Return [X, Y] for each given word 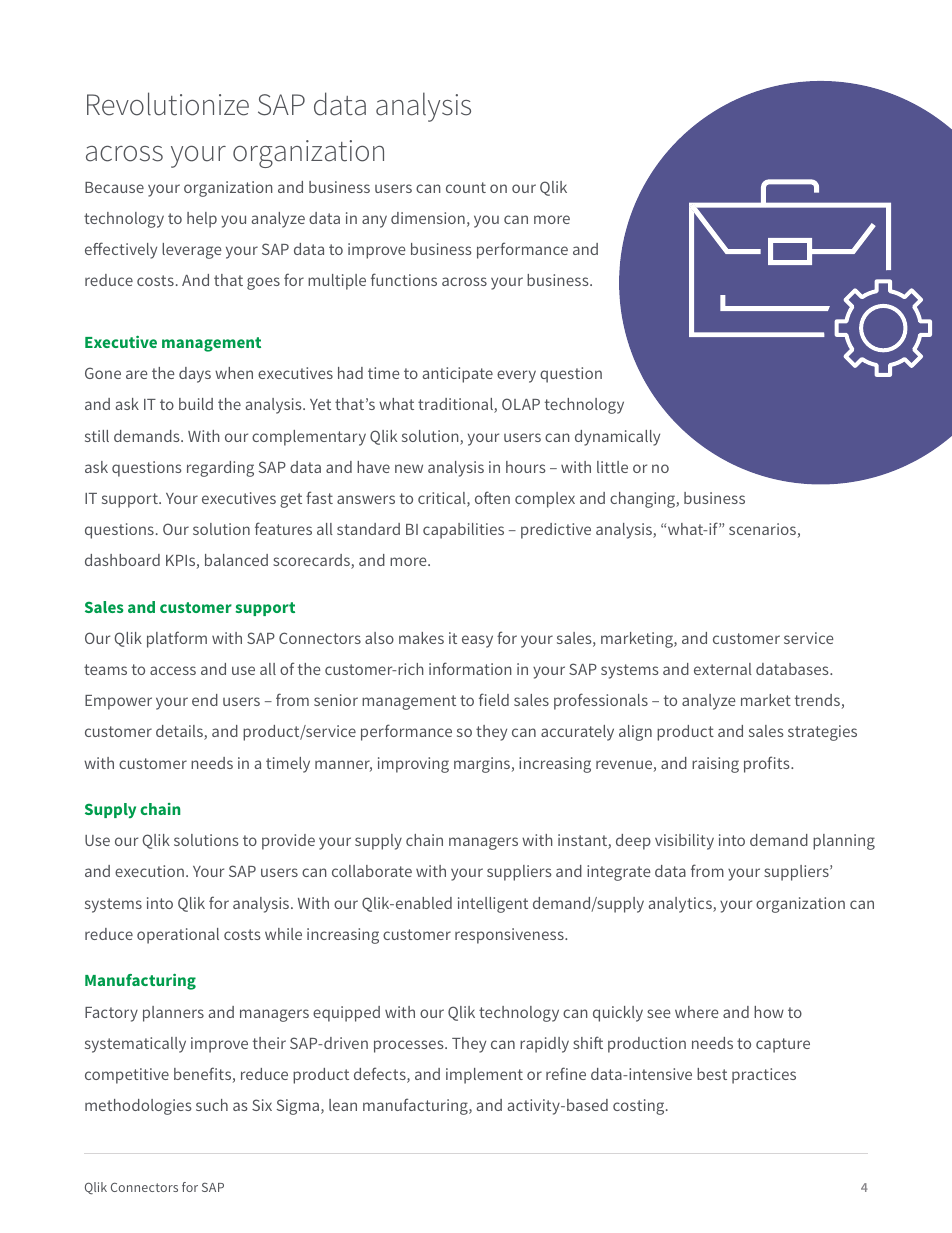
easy [477, 641]
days [195, 375]
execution [149, 871]
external [723, 669]
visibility [684, 842]
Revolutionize [168, 104]
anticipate [458, 375]
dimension [428, 218]
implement [484, 1076]
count [466, 187]
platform [177, 639]
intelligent [493, 905]
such [212, 1105]
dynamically [617, 438]
